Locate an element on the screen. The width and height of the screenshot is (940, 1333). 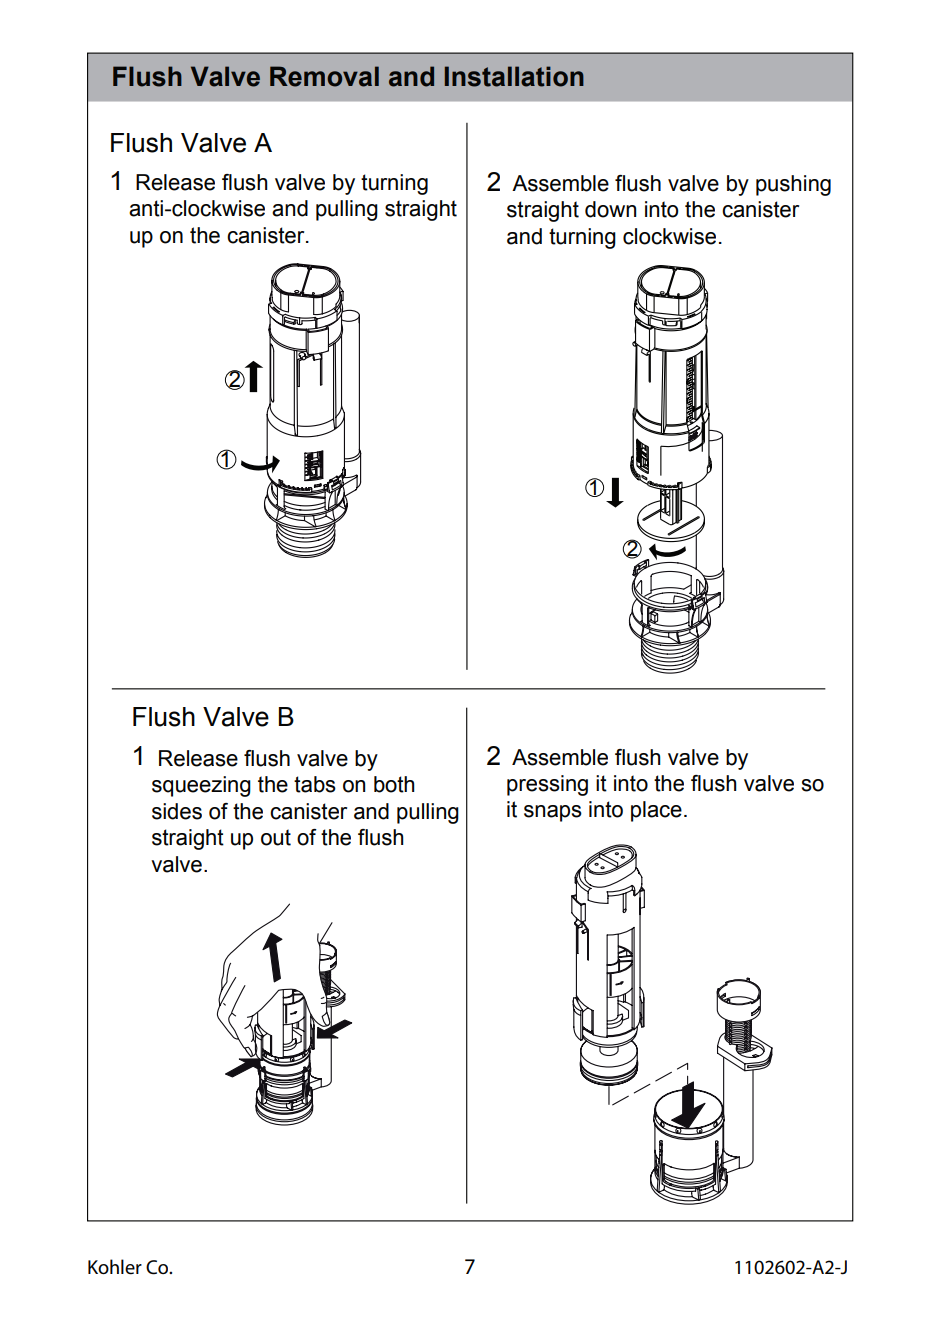
both is located at coordinates (394, 784).
